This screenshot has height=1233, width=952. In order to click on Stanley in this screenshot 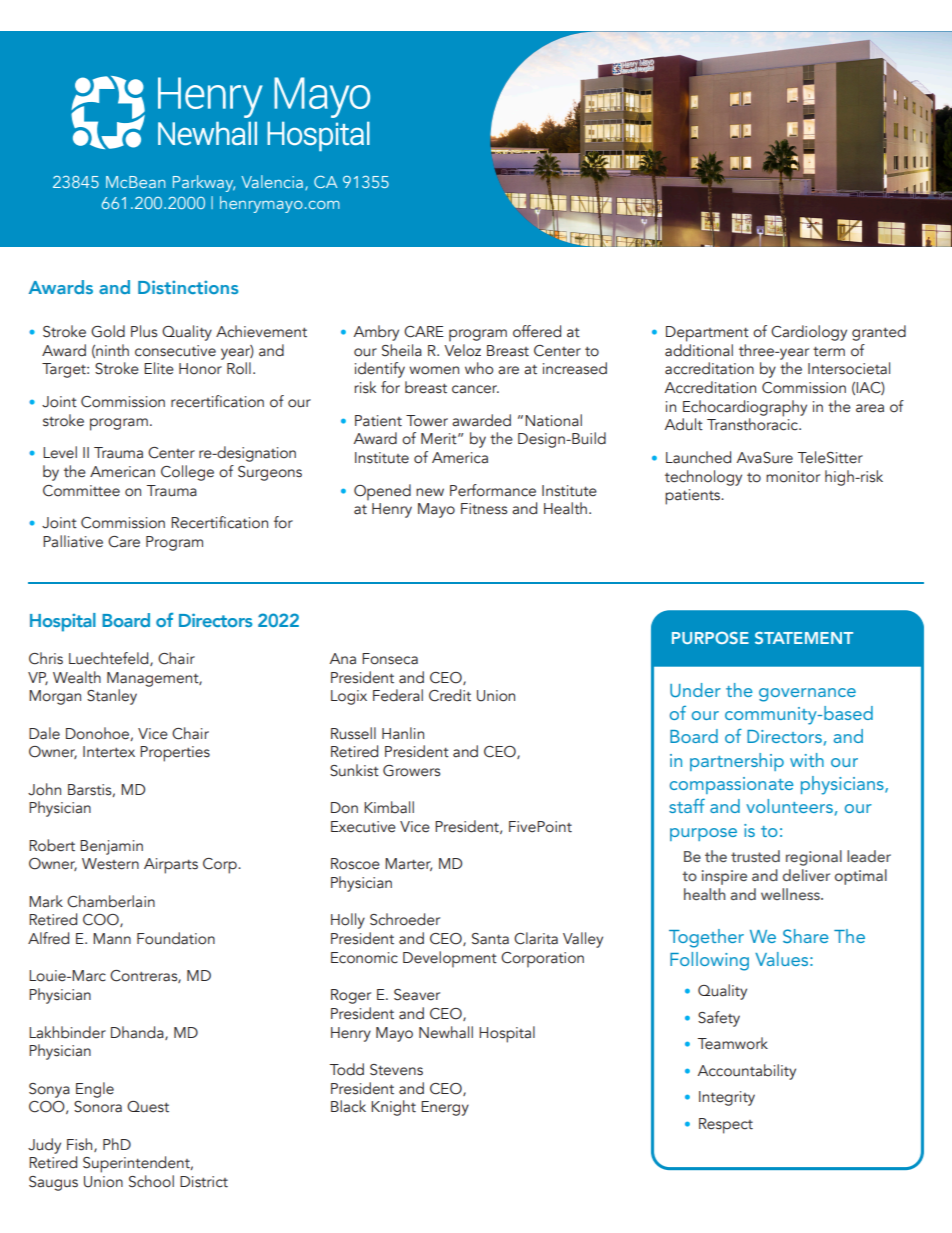, I will do `click(112, 697)`.
